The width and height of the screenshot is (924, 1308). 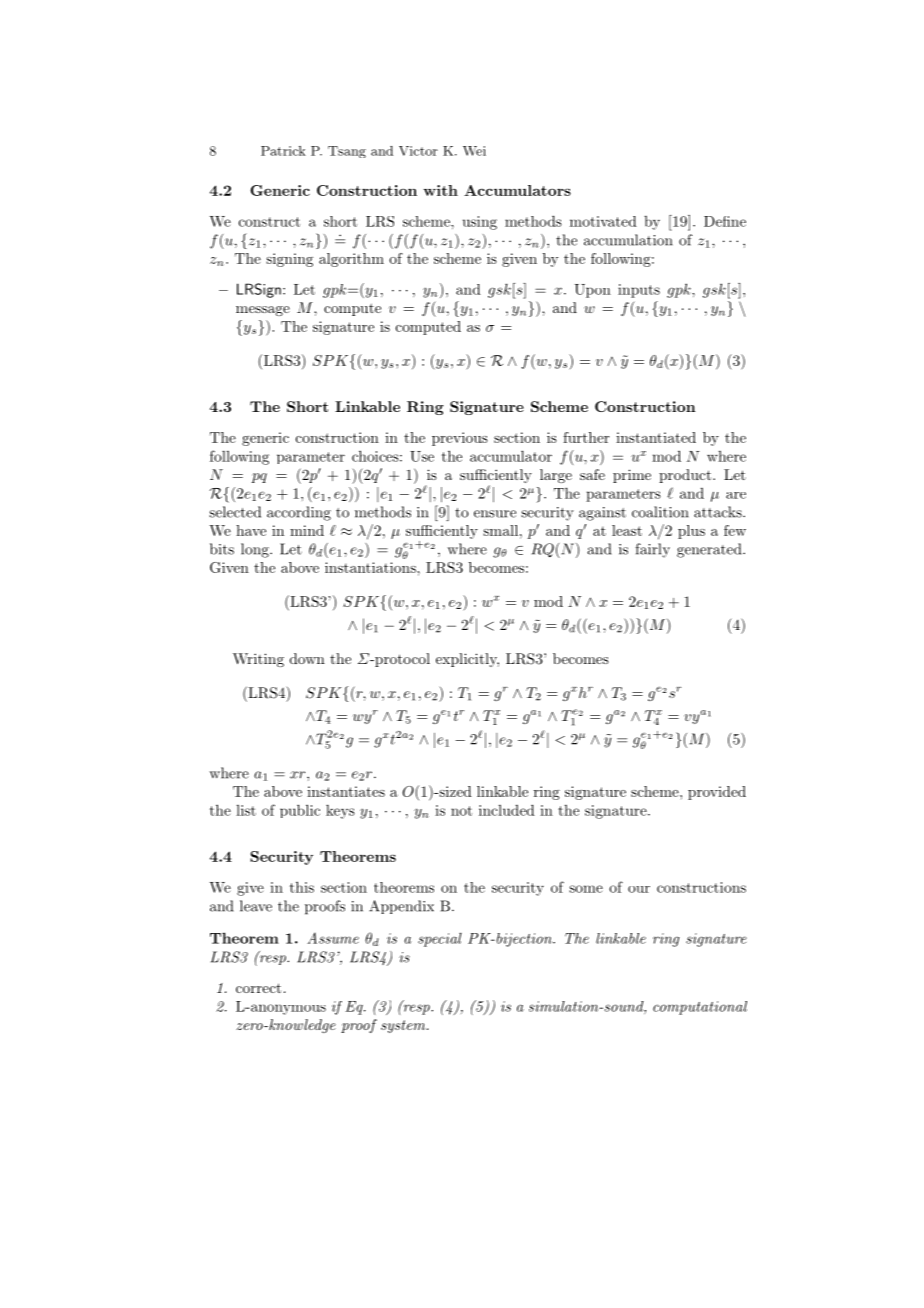 I want to click on fairly, so click(x=652, y=550).
